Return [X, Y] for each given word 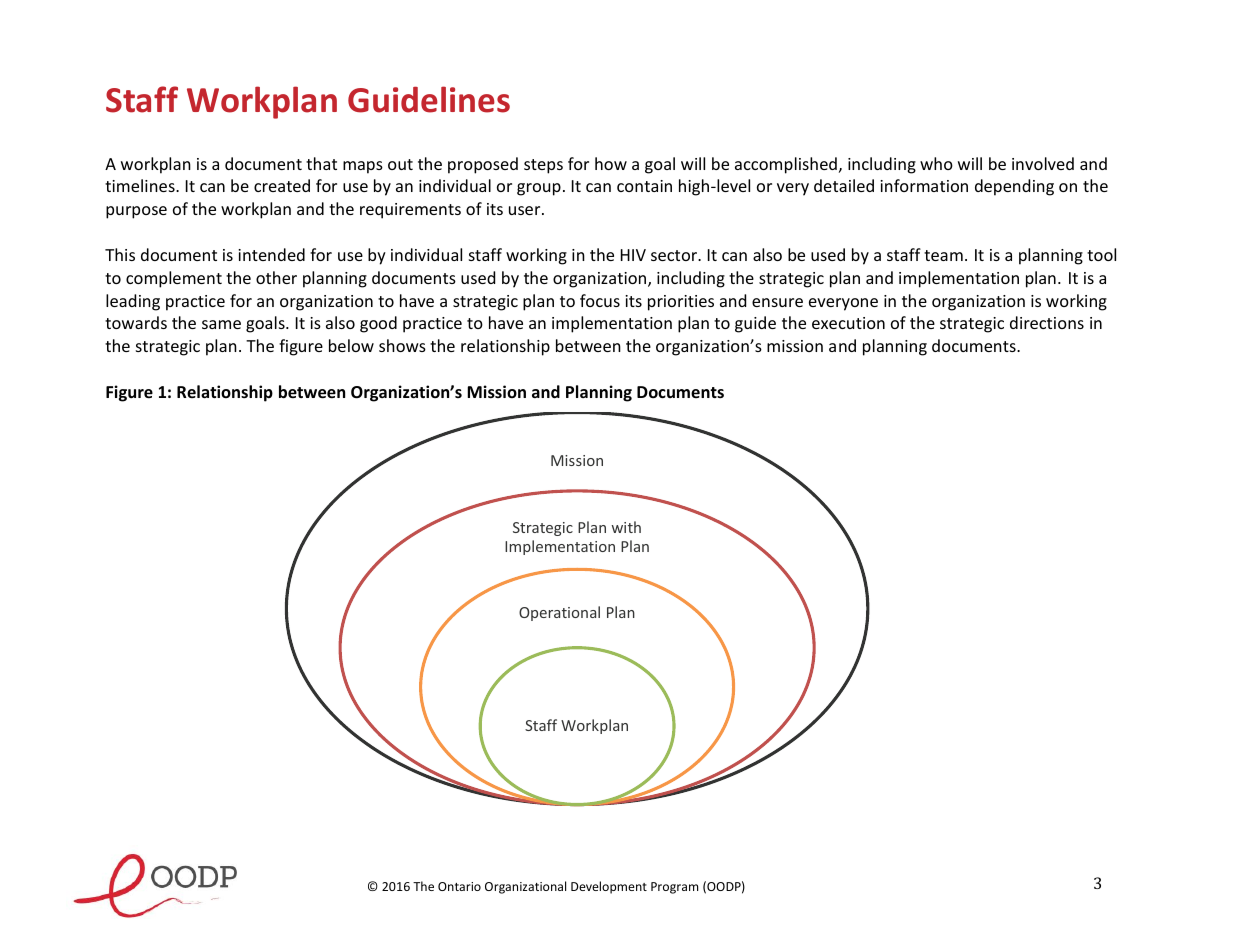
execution [848, 323]
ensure [777, 302]
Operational [559, 613]
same [221, 324]
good [378, 324]
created [282, 185]
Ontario [459, 886]
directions [1047, 322]
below [351, 345]
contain [644, 186]
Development [609, 887]
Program [674, 888]
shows [402, 345]
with [626, 527]
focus [600, 300]
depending [1014, 187]
